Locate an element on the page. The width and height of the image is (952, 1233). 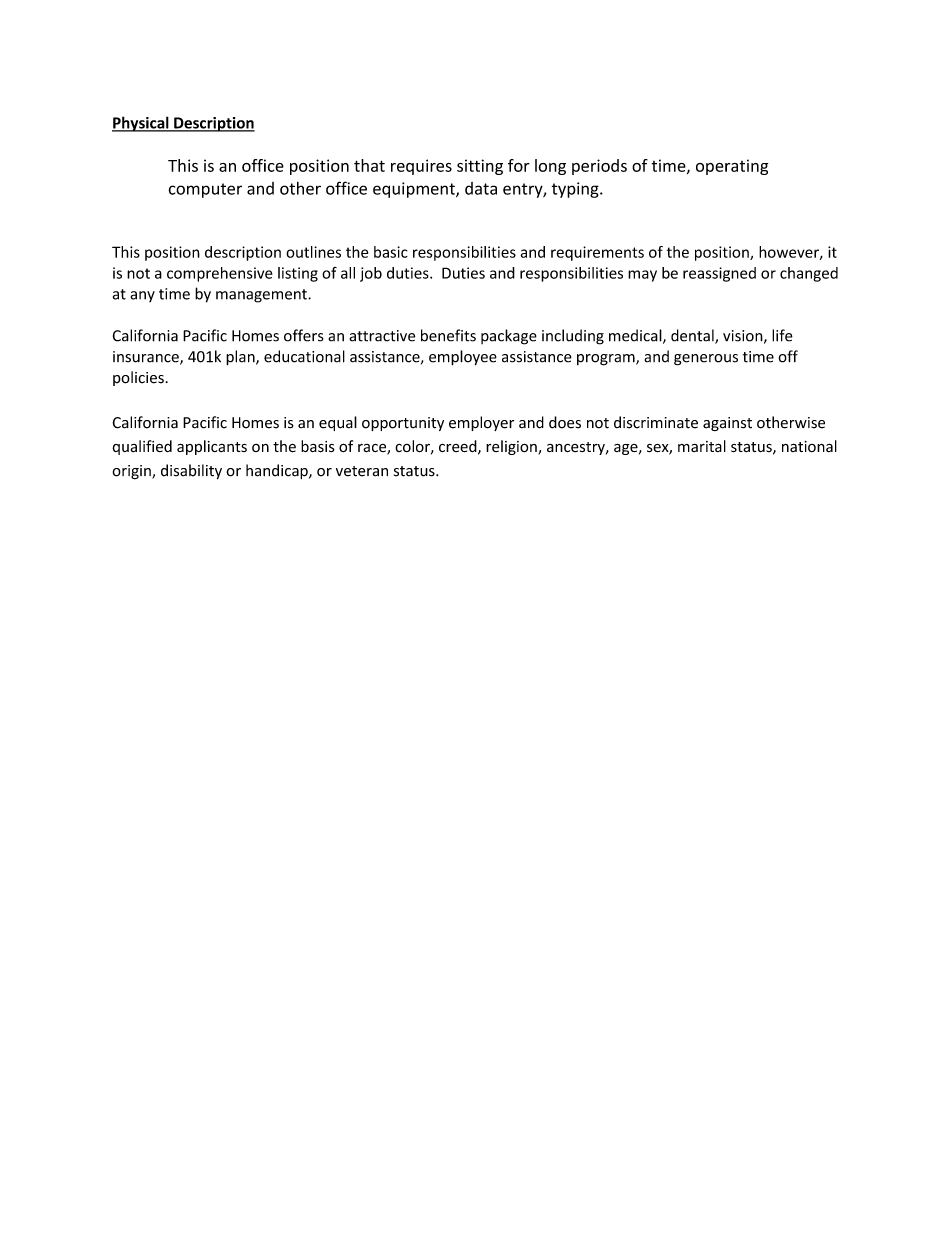
Physical is located at coordinates (141, 124).
